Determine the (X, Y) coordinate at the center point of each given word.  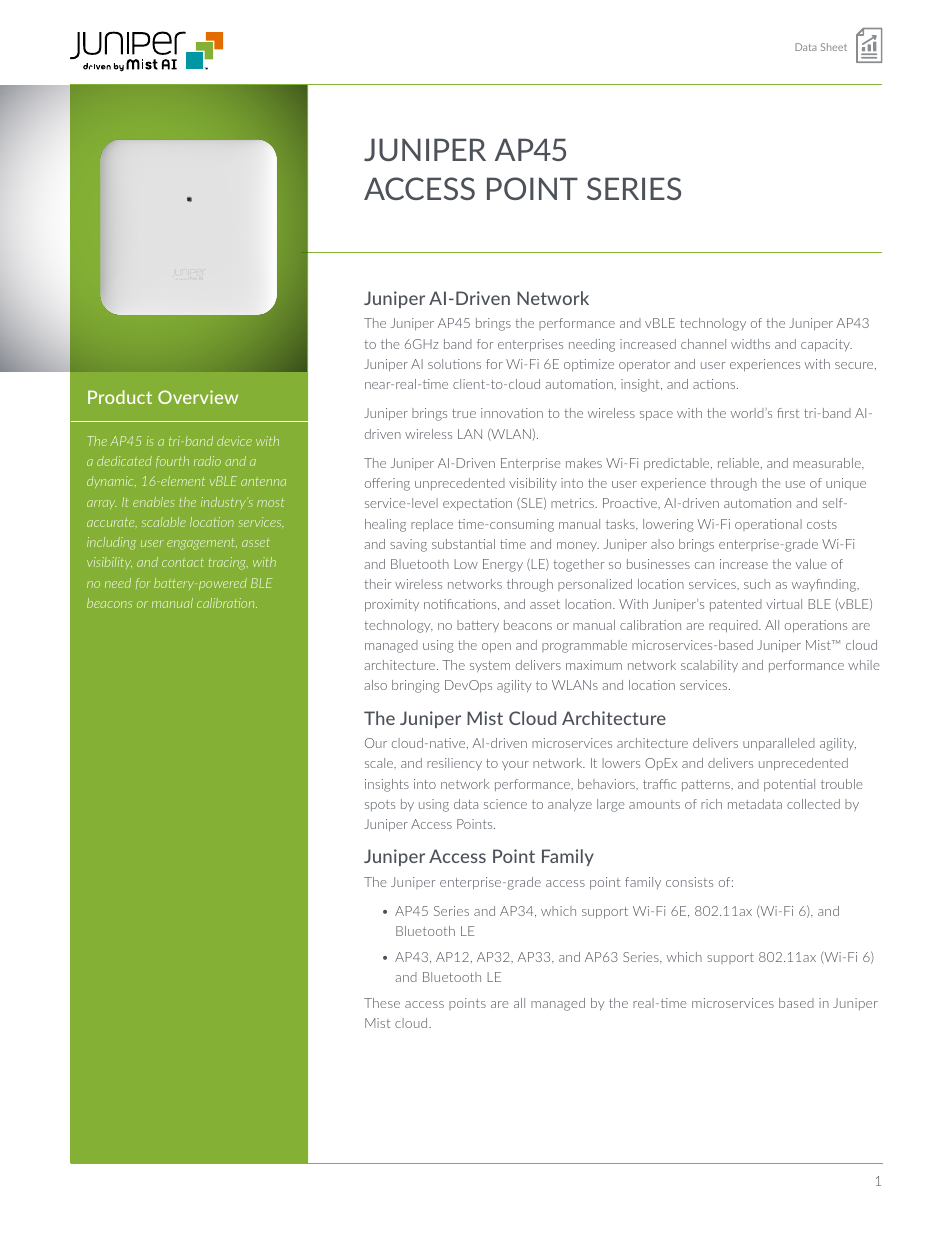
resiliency (454, 764)
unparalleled (779, 744)
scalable (164, 522)
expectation (477, 504)
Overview (198, 397)
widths (750, 344)
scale (380, 763)
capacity (826, 345)
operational (768, 525)
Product (120, 397)
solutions (454, 364)
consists (689, 882)
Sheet (834, 47)
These (382, 1003)
